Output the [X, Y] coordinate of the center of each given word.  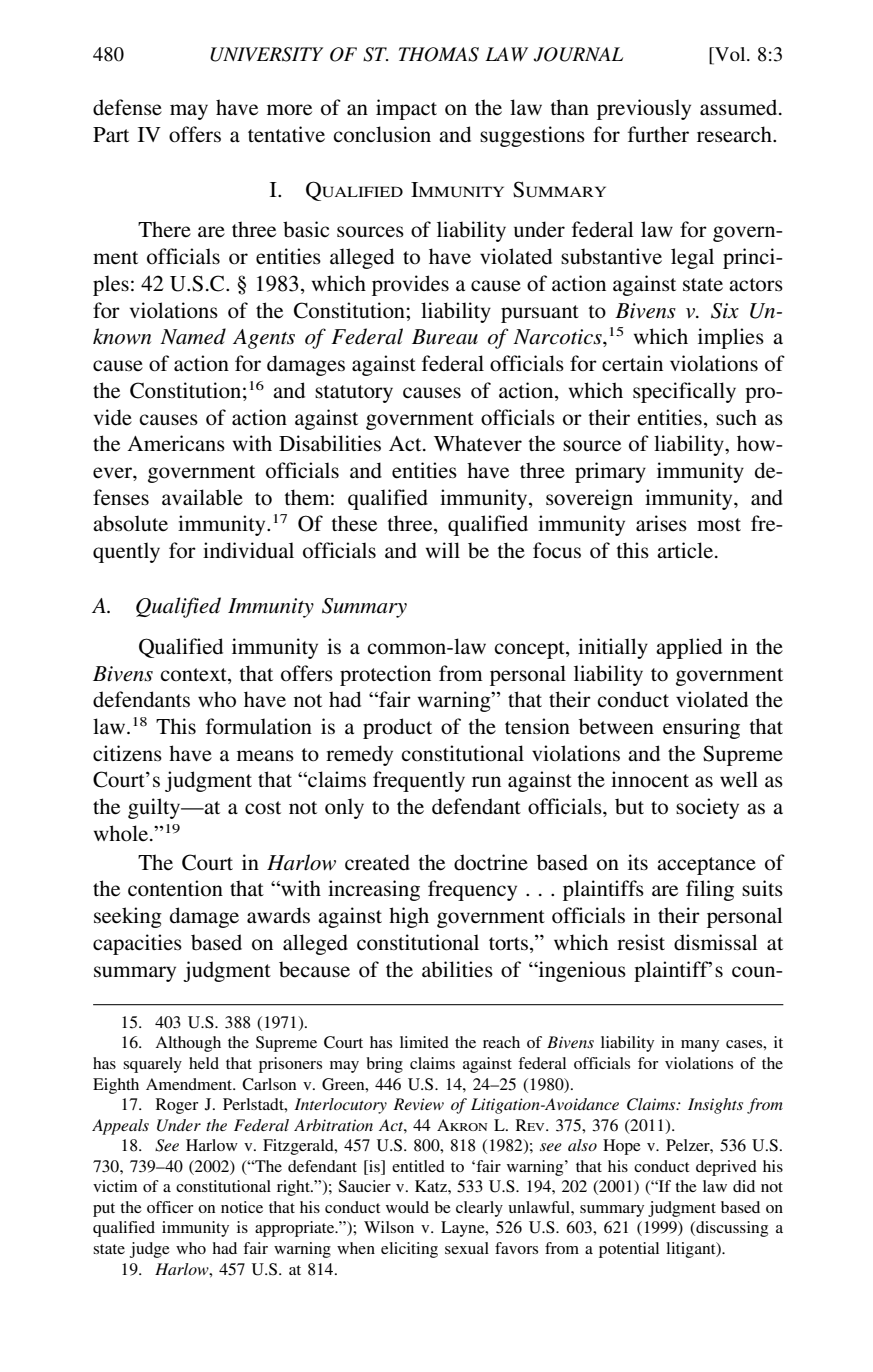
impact [406, 109]
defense [127, 107]
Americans [176, 443]
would [407, 1207]
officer [170, 1207]
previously [644, 109]
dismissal [716, 942]
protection [385, 675]
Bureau [445, 337]
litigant [692, 1250]
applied [689, 648]
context [194, 675]
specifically [684, 392]
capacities [137, 944]
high [409, 917]
